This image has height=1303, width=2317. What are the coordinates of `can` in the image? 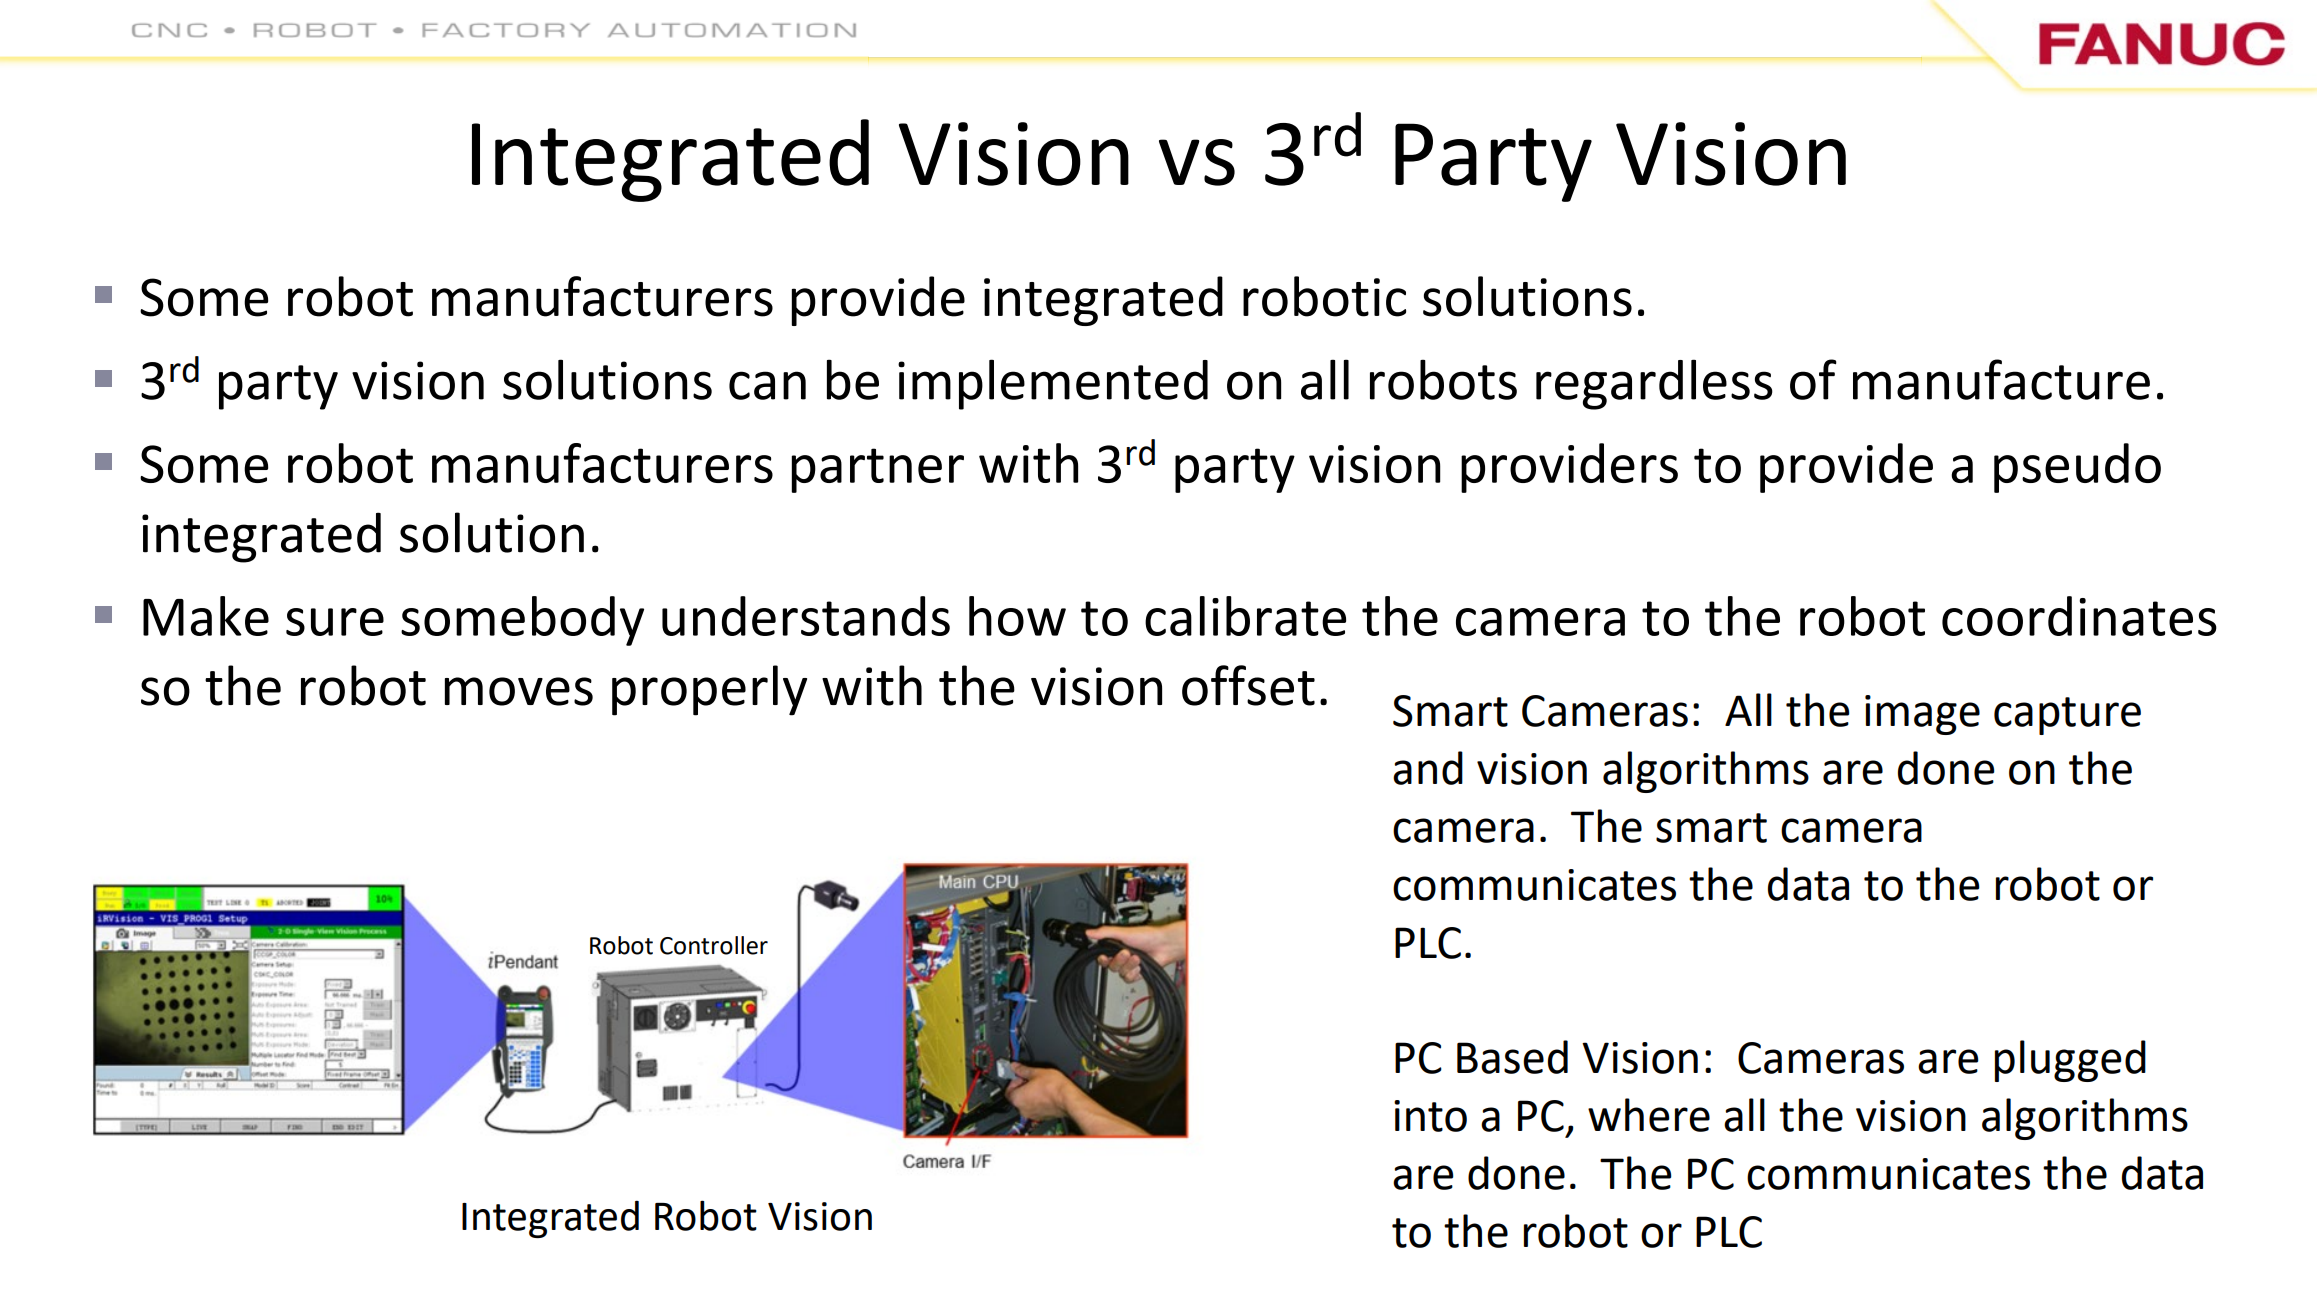 It's located at (767, 385).
